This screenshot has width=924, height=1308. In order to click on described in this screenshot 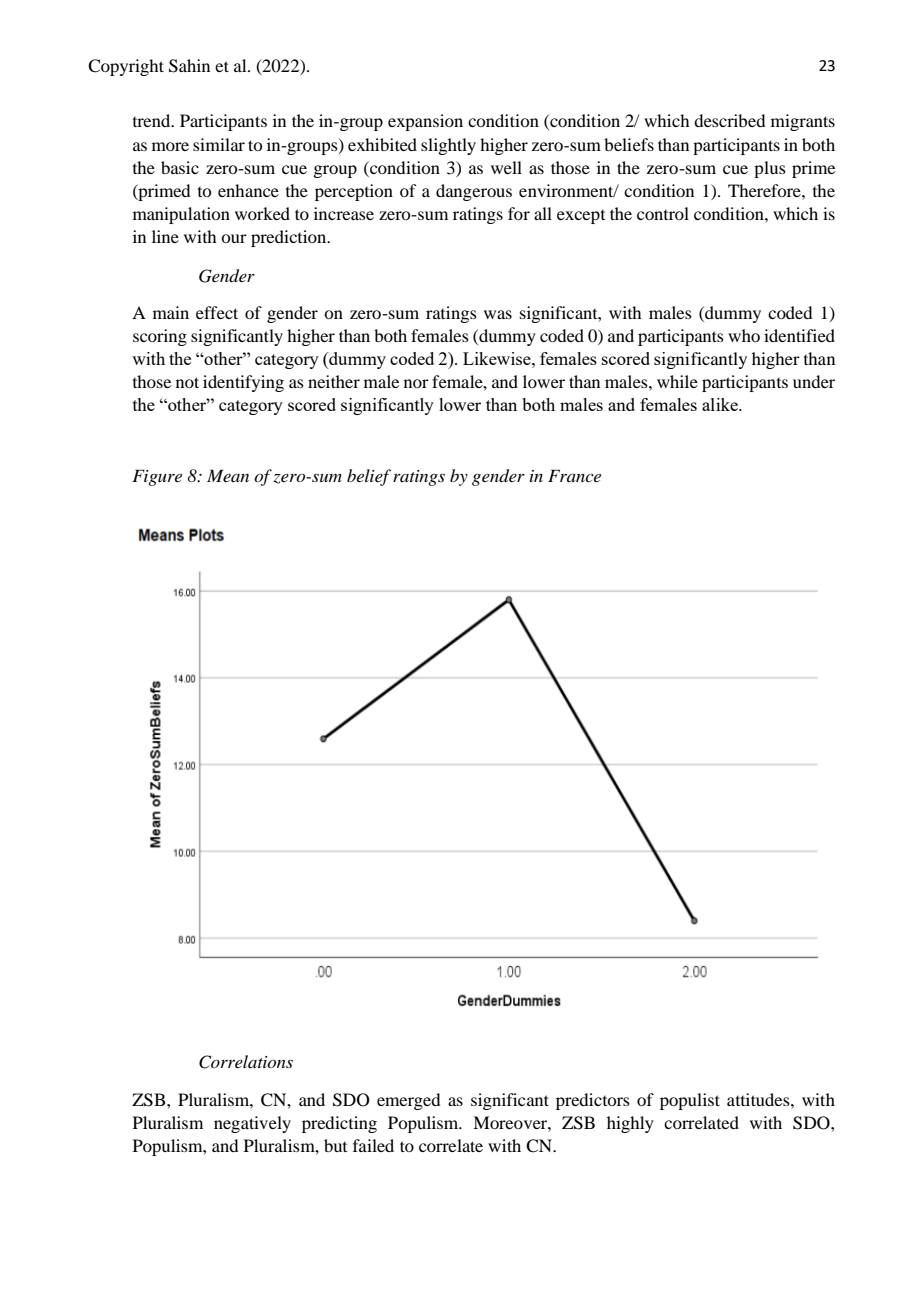, I will do `click(729, 120)`.
